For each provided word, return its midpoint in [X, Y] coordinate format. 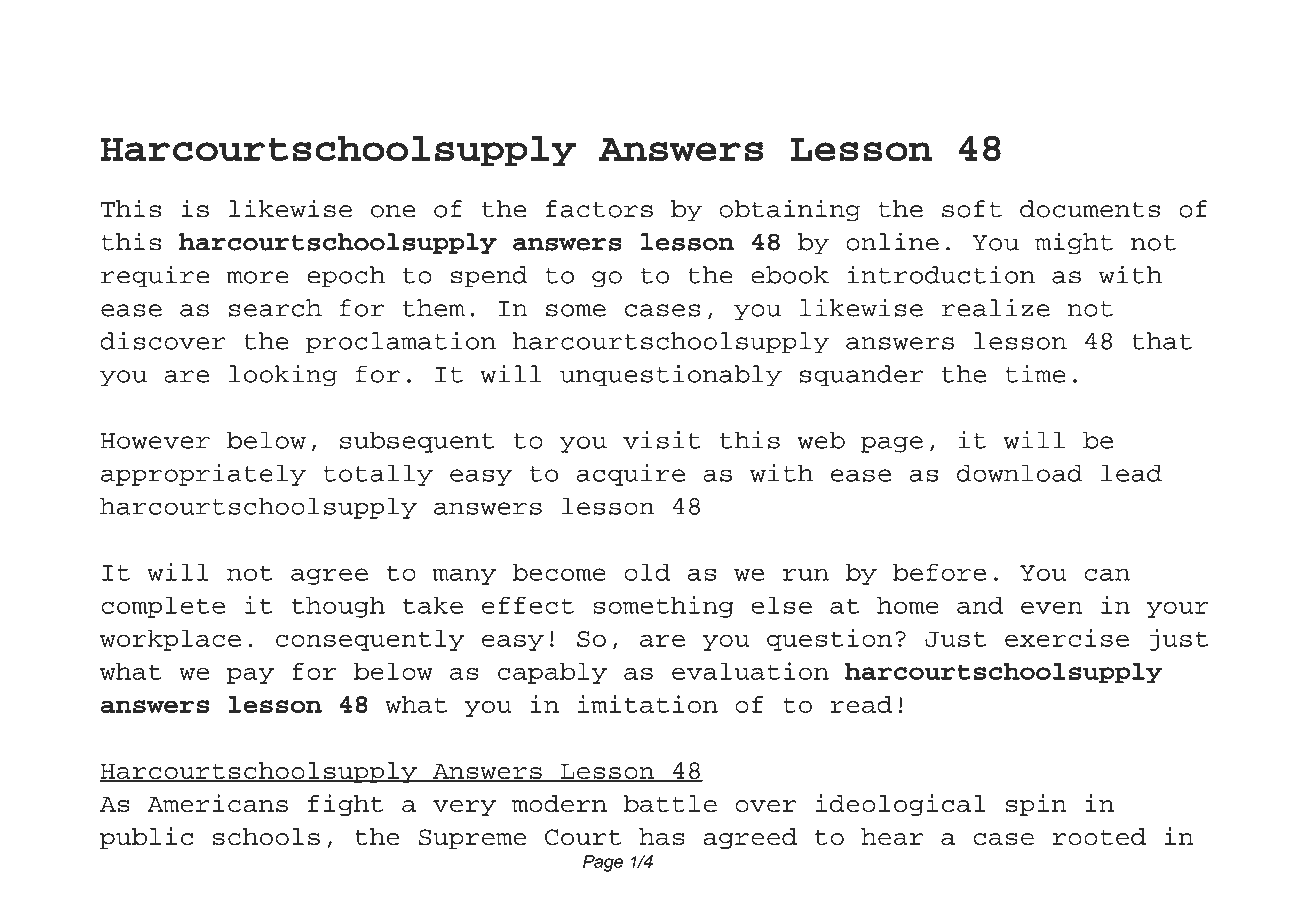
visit [662, 440]
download [1020, 473]
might [1074, 243]
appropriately [203, 475]
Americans [217, 803]
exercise [1067, 638]
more [257, 277]
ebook [790, 275]
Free [265, 53]
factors [599, 209]
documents [1090, 209]
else [781, 605]
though [338, 607]
